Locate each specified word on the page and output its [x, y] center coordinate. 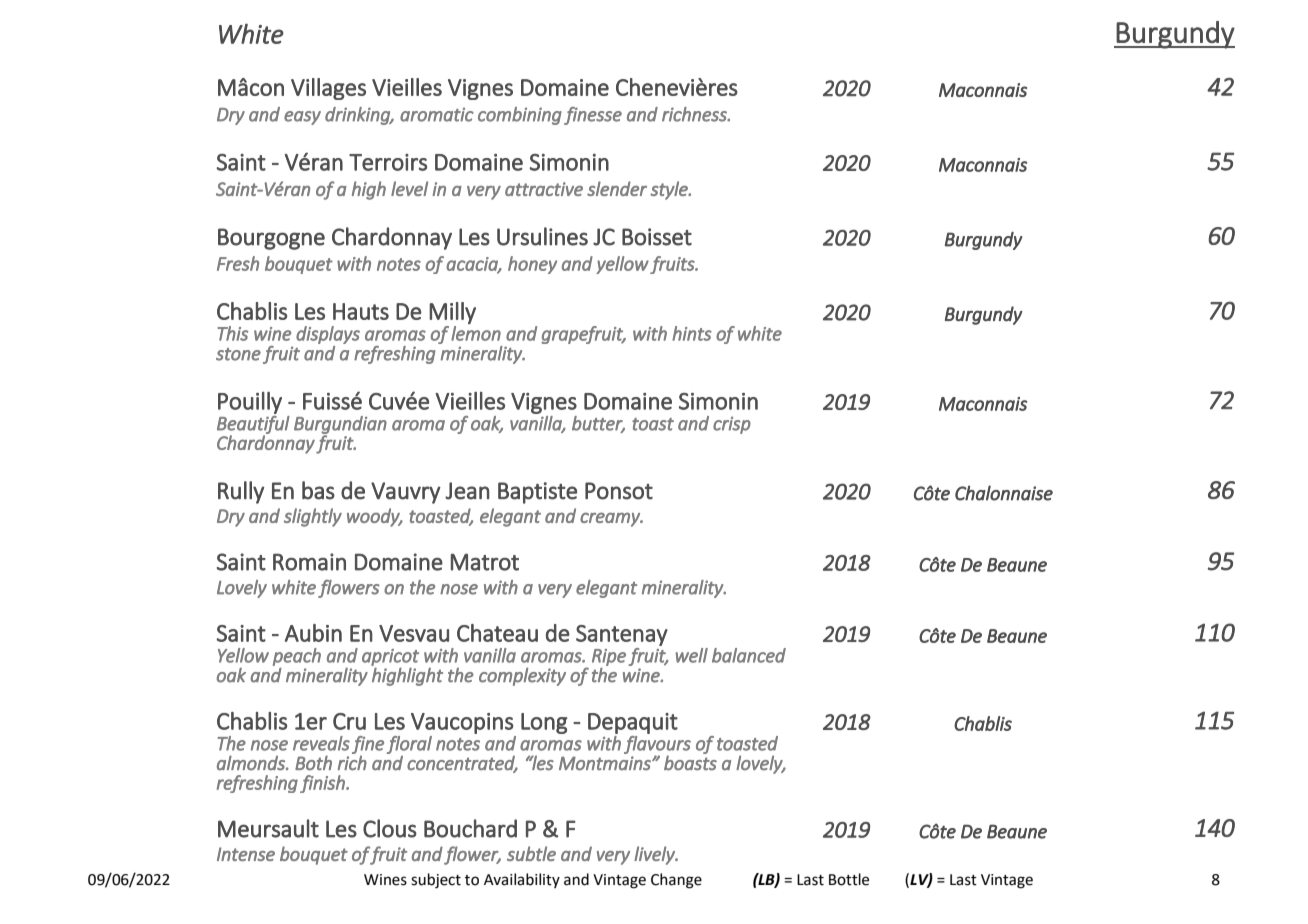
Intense [246, 854]
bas [318, 490]
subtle [531, 853]
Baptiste [537, 493]
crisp [732, 425]
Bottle [849, 879]
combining [520, 116]
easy [302, 118]
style [670, 190]
